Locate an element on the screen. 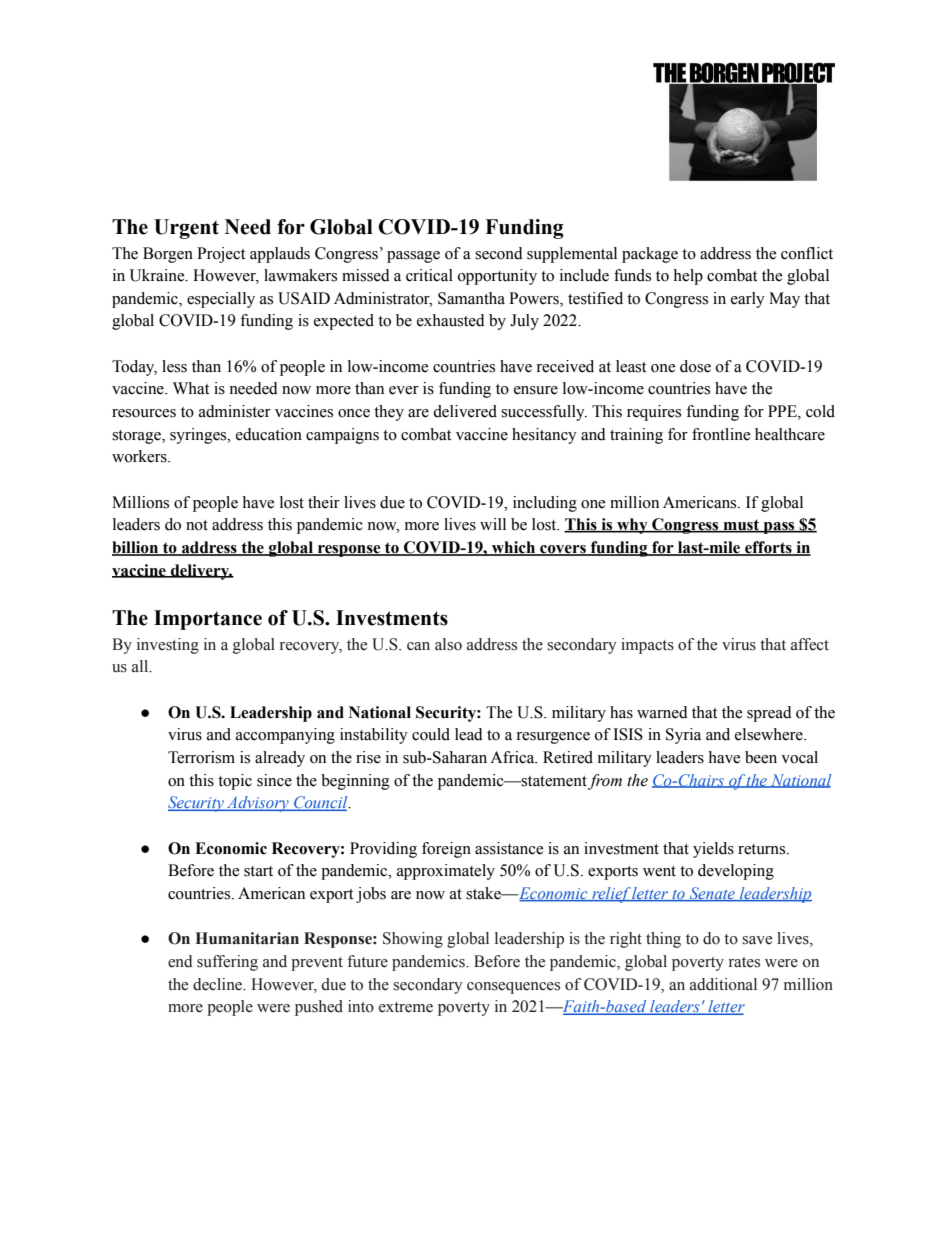  opportunity is located at coordinates (497, 277).
